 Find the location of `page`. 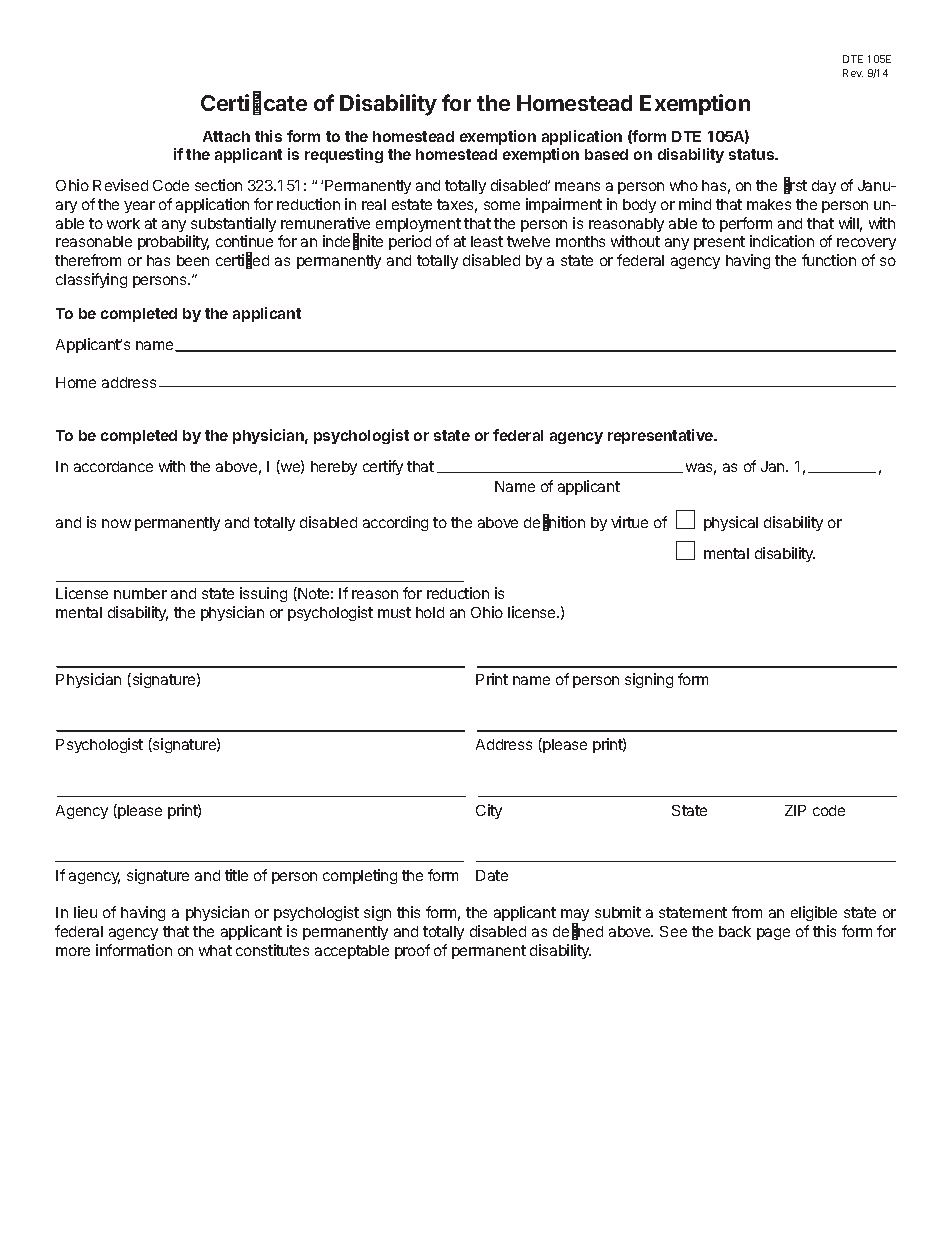

page is located at coordinates (773, 934).
